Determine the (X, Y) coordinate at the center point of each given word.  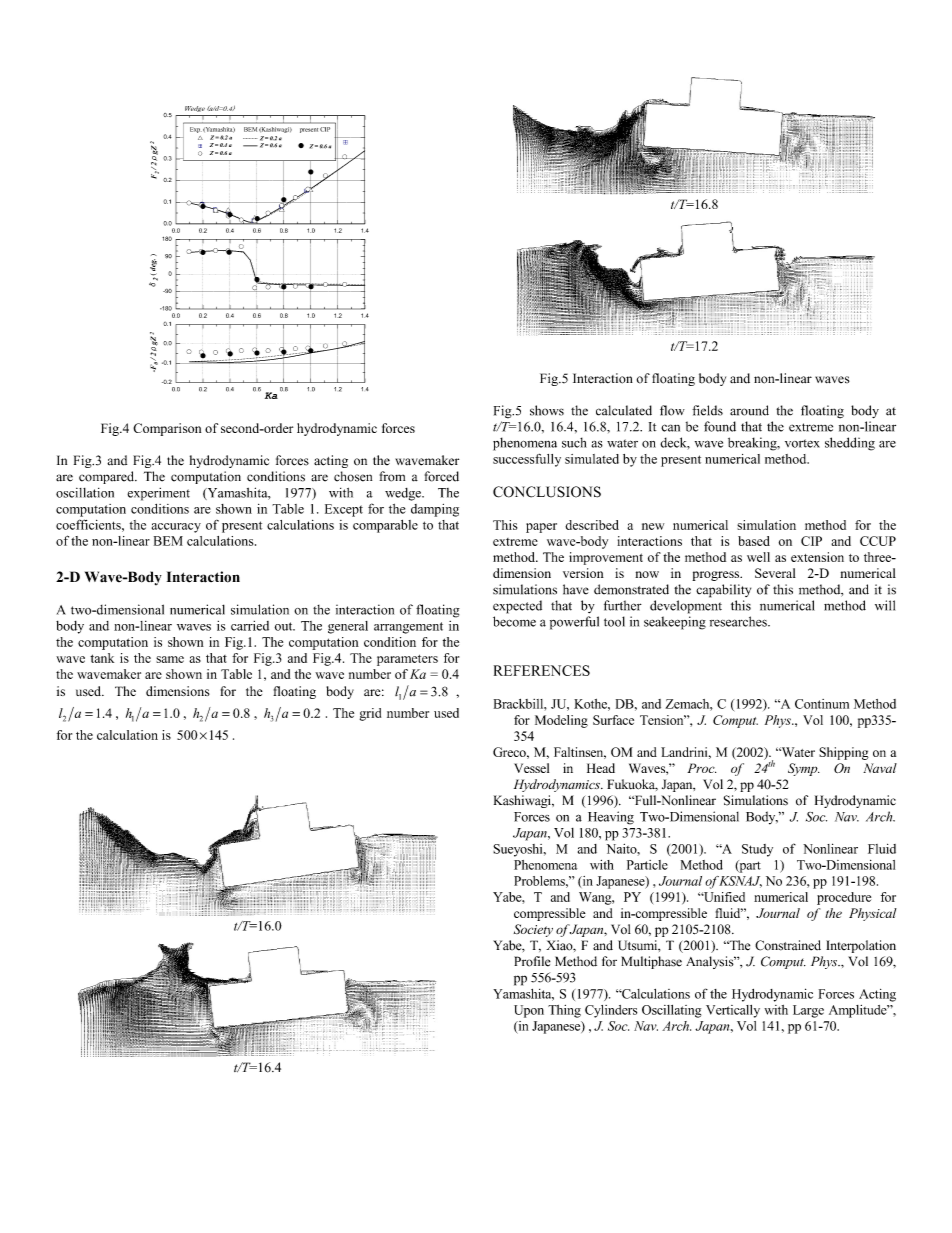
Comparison (167, 429)
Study (757, 850)
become (514, 621)
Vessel (531, 768)
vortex (802, 443)
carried (250, 626)
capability (723, 591)
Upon (529, 1011)
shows (547, 410)
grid (370, 714)
